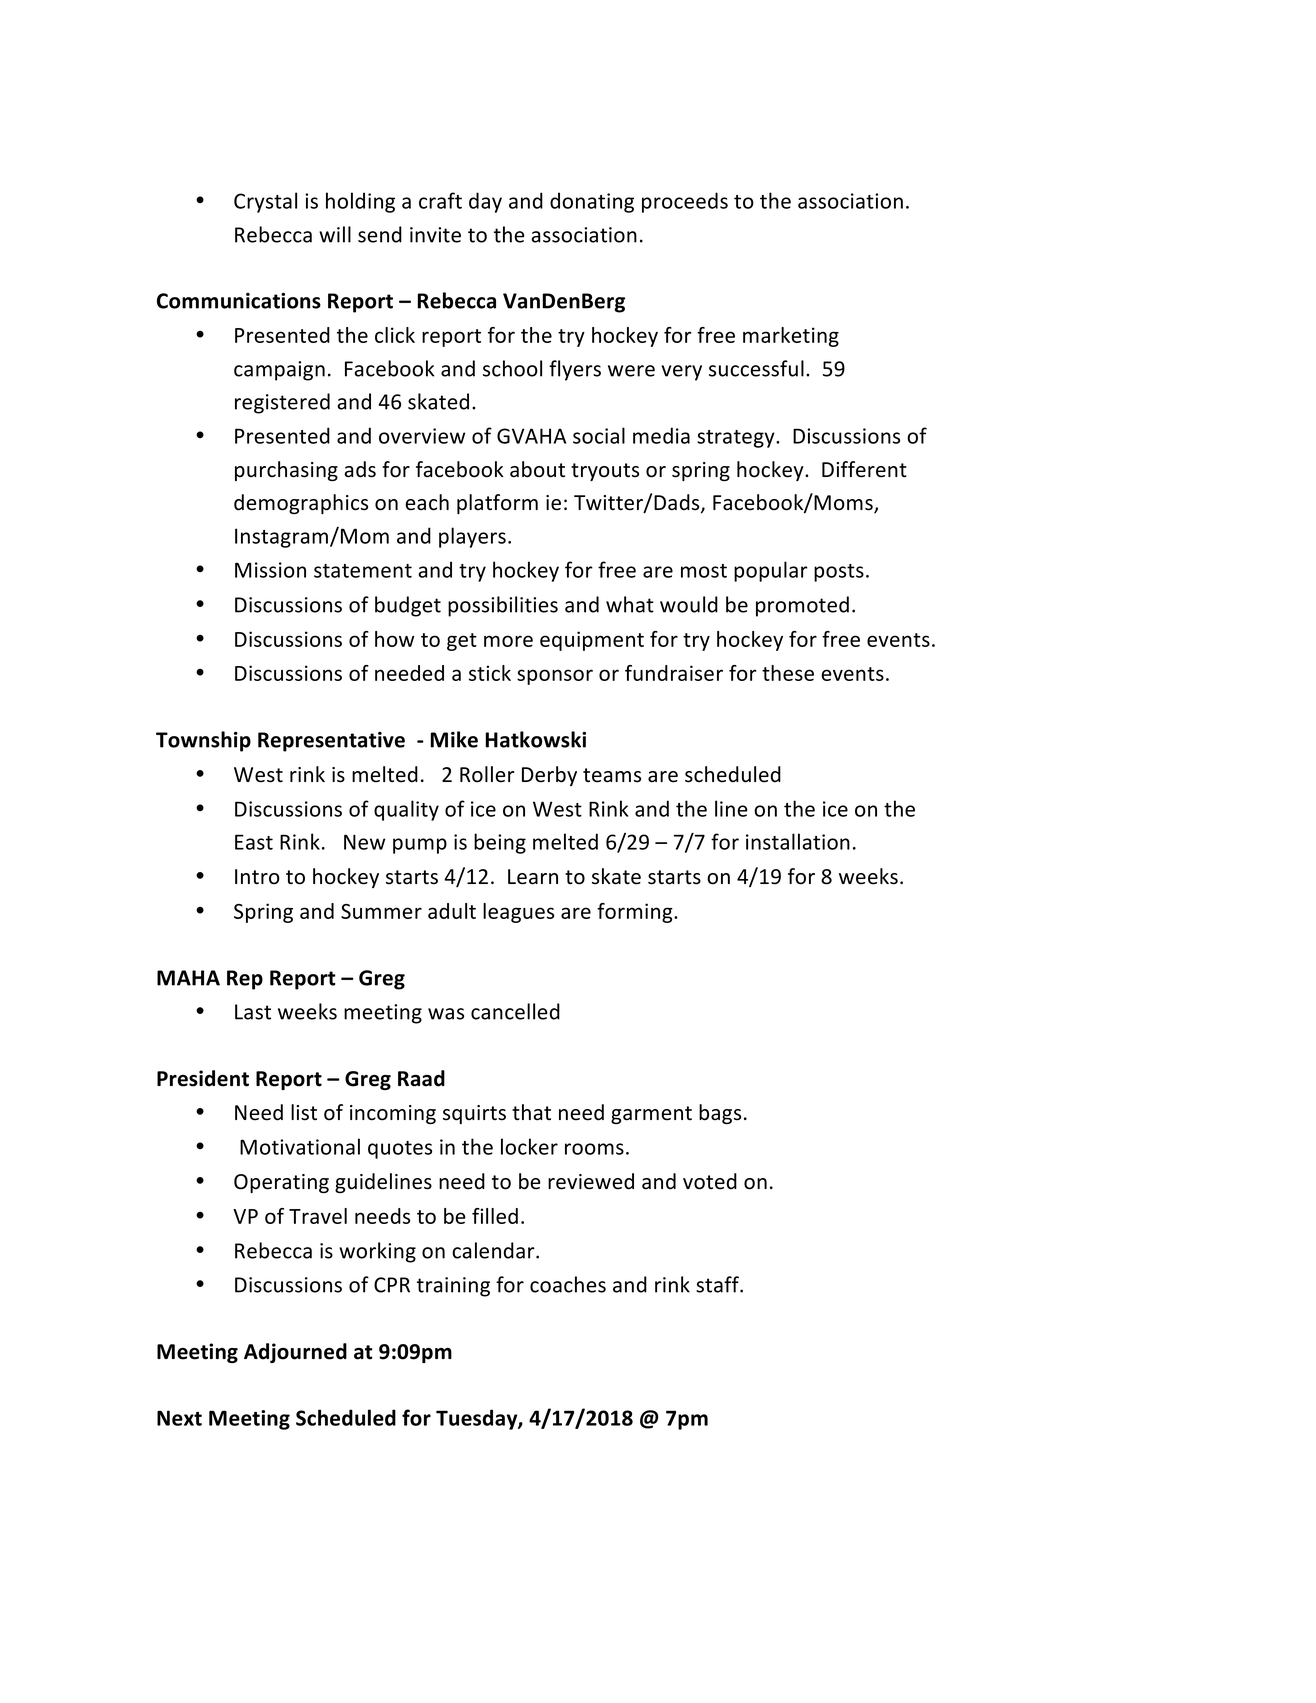 The height and width of the screenshot is (1703, 1316). What do you see at coordinates (254, 842) in the screenshot?
I see `East` at bounding box center [254, 842].
